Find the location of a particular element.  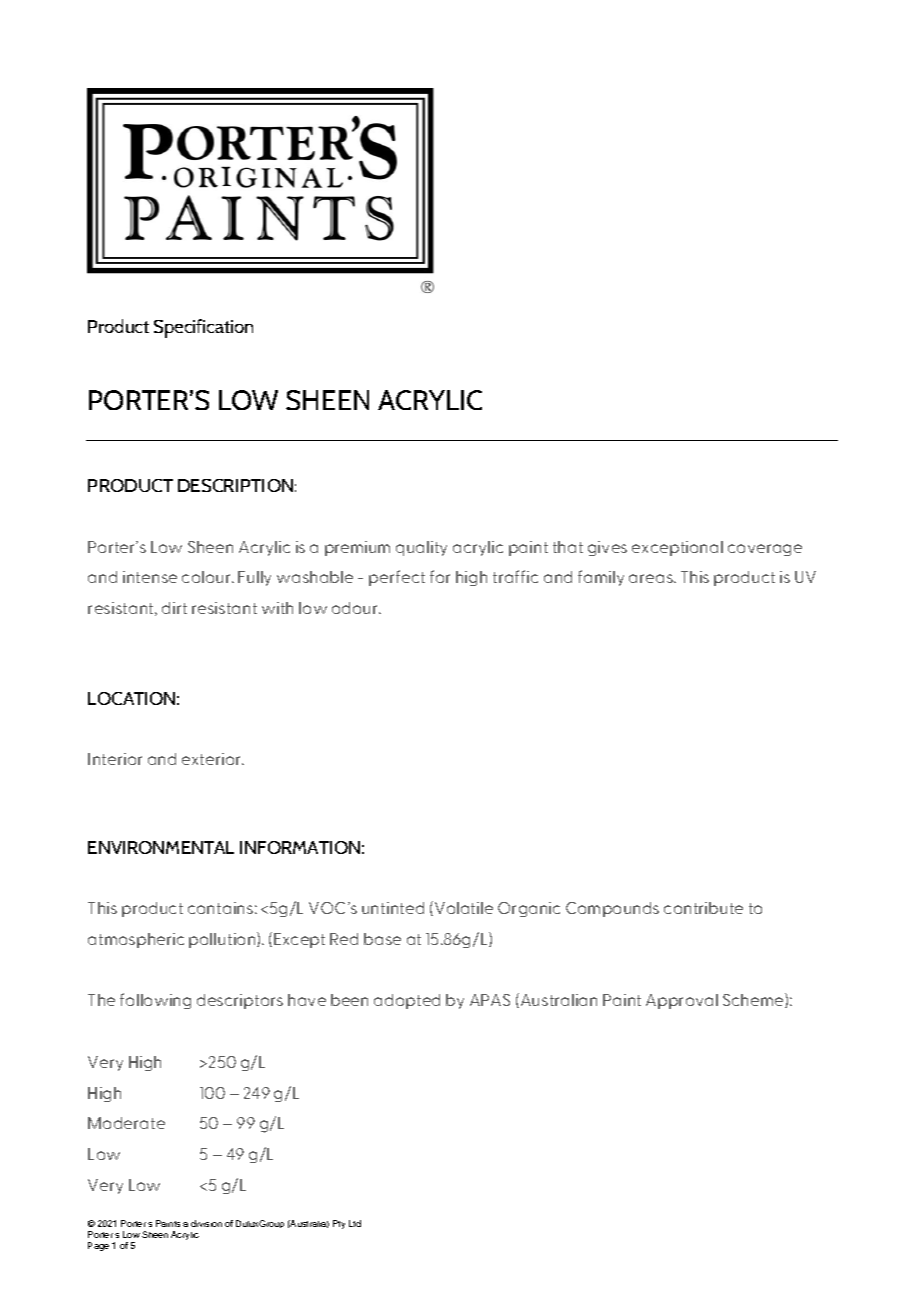

atmospheric is located at coordinates (136, 940).
